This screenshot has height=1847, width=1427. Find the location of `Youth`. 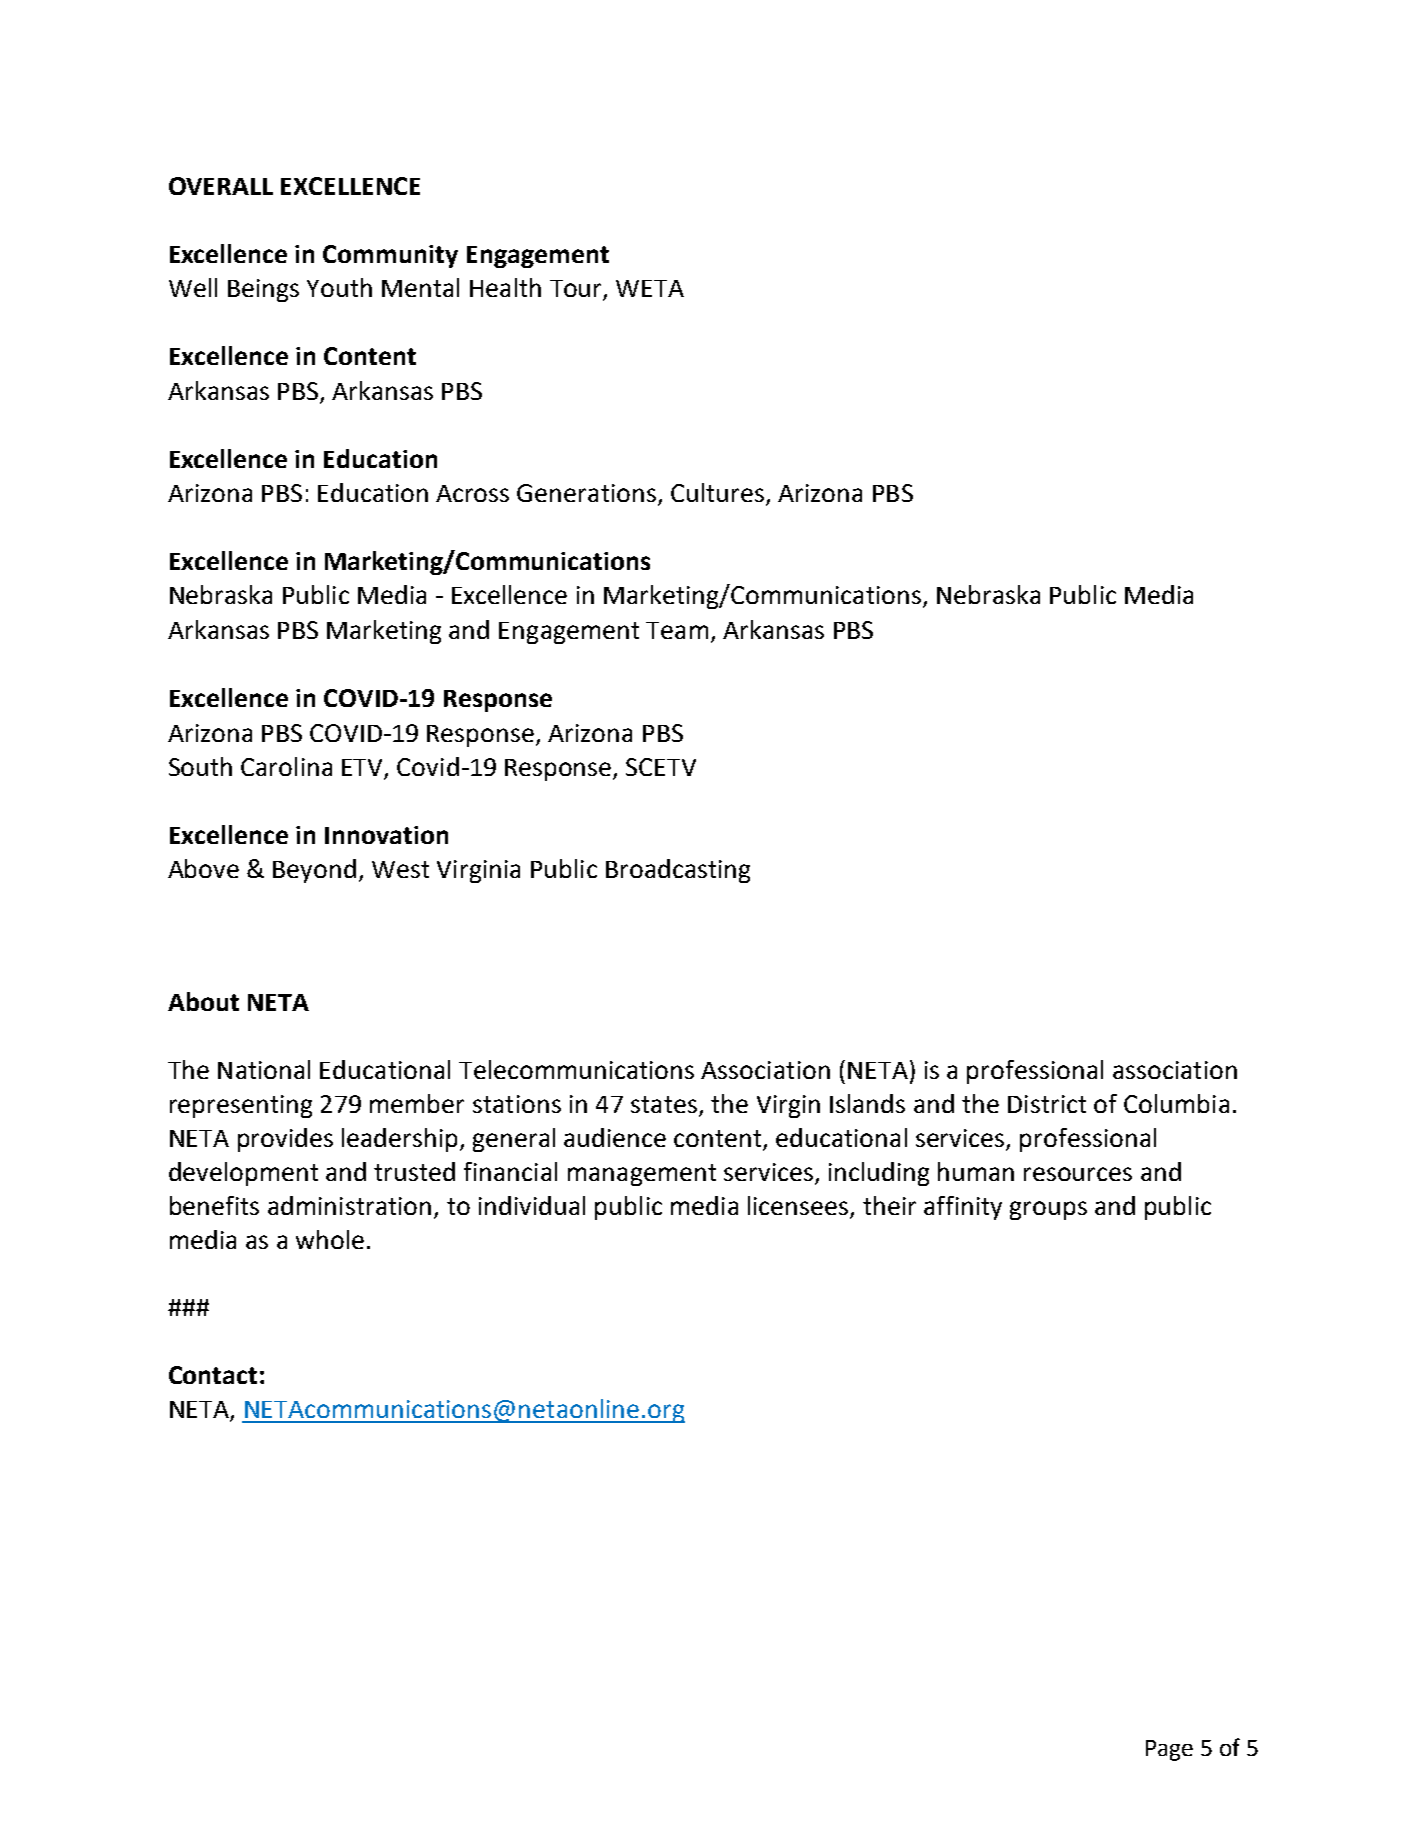

Youth is located at coordinates (339, 287).
